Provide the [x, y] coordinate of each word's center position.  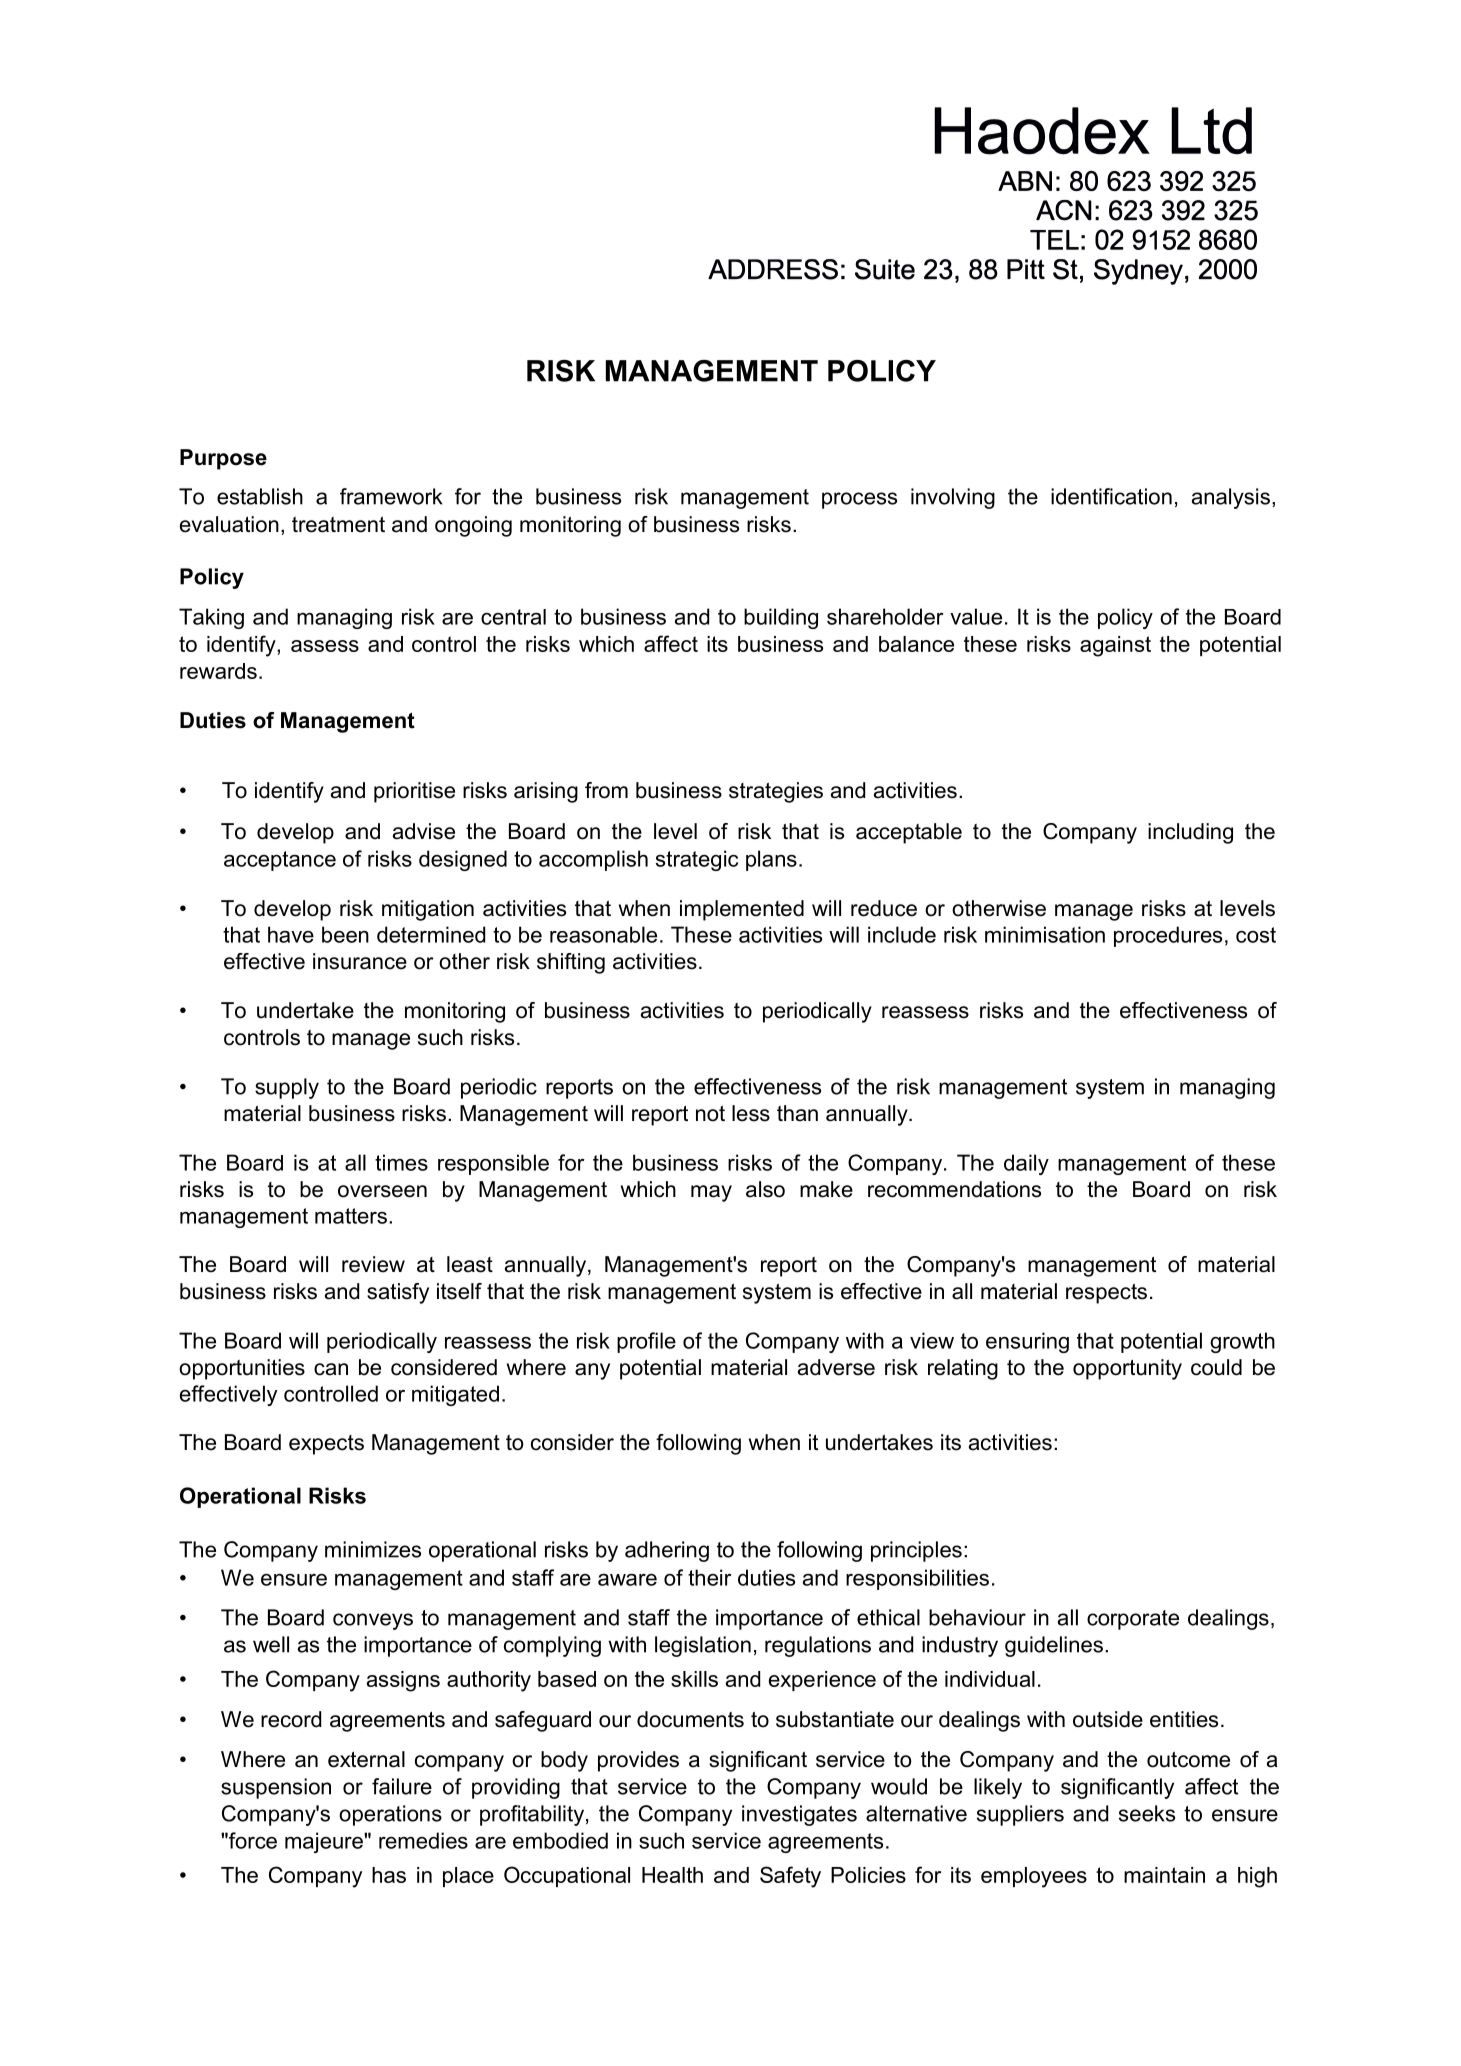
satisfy [398, 1293]
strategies [776, 792]
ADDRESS [773, 269]
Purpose [223, 459]
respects [1106, 1294]
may [711, 1193]
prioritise [414, 792]
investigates [799, 1815]
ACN [1064, 210]
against [1115, 646]
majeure [325, 1842]
